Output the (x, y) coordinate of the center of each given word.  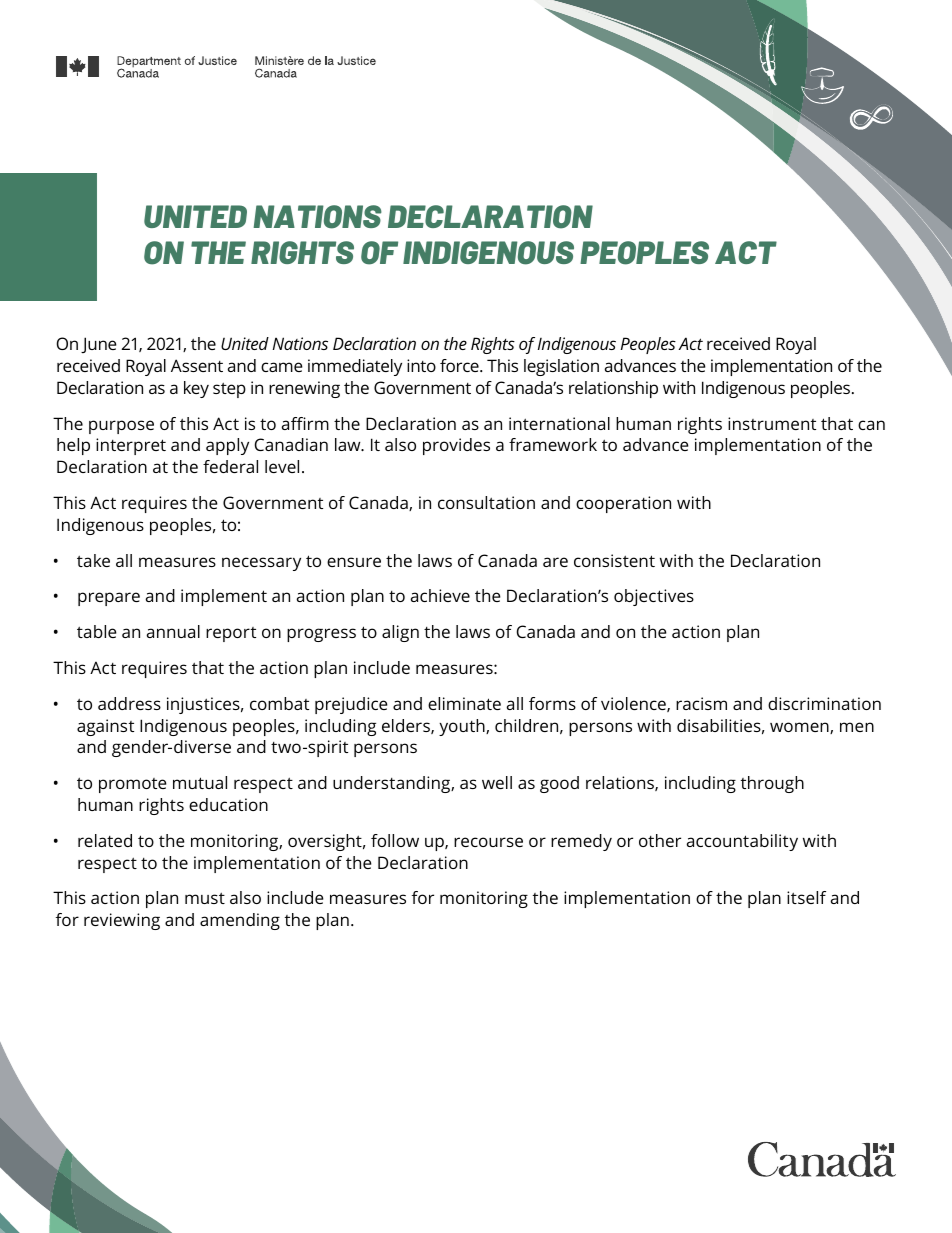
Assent (197, 365)
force (460, 365)
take (93, 560)
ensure (354, 562)
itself (806, 897)
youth (463, 727)
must (205, 898)
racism (701, 703)
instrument (772, 423)
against (105, 727)
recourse (488, 842)
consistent (614, 560)
